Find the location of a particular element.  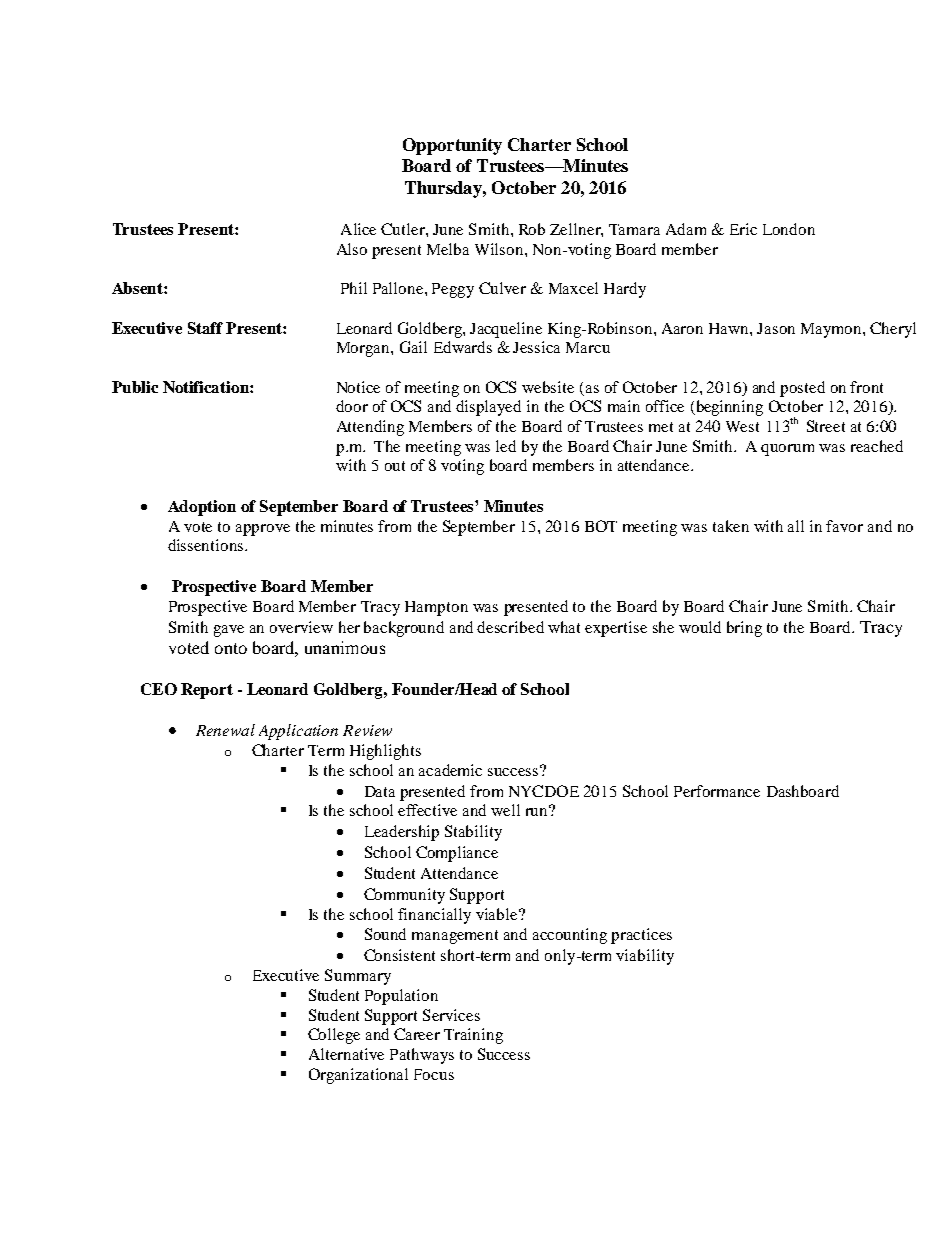

described is located at coordinates (510, 627).
